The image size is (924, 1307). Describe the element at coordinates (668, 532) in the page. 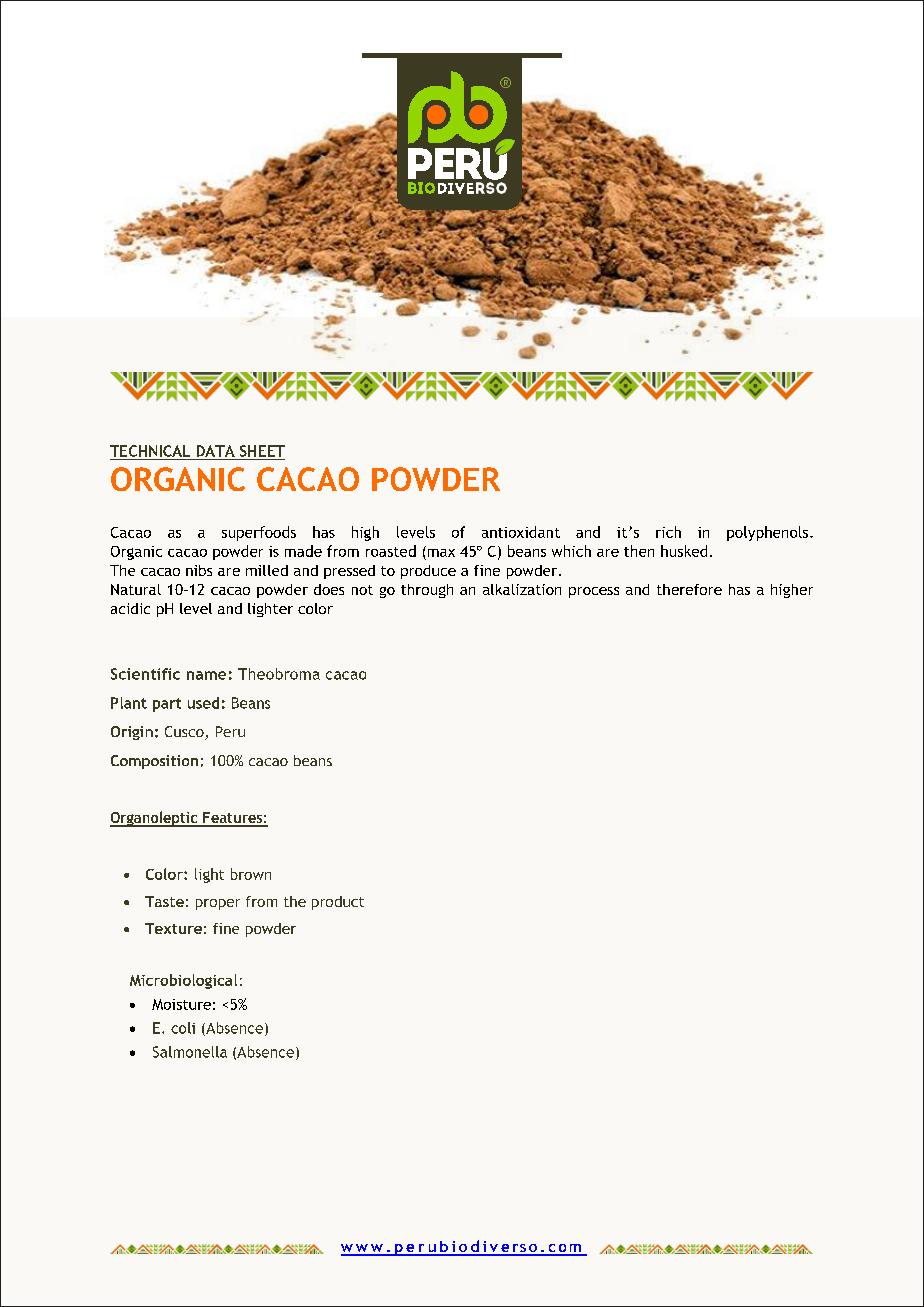

I see `rich` at that location.
